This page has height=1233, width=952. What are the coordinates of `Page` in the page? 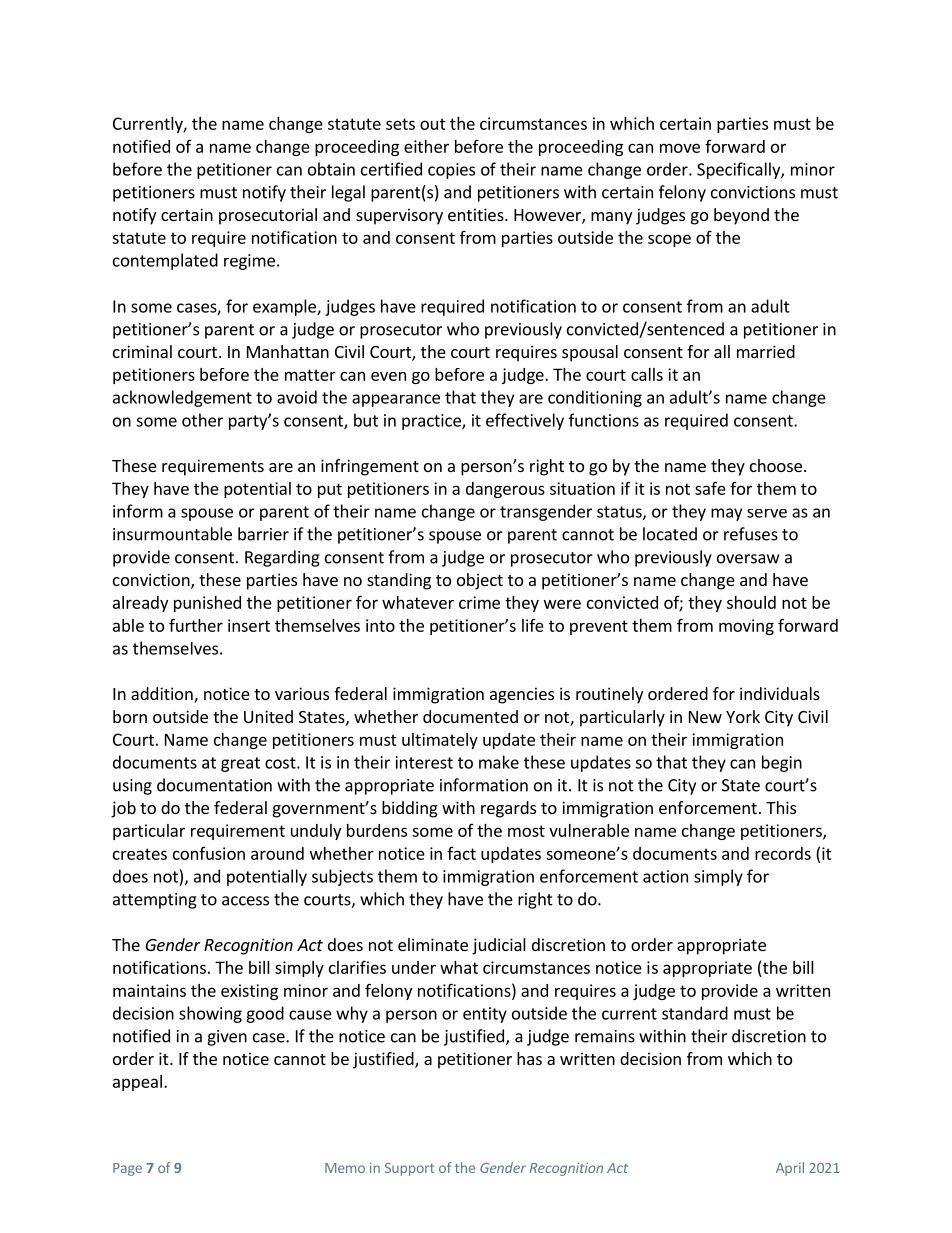 It's located at (127, 1169).
